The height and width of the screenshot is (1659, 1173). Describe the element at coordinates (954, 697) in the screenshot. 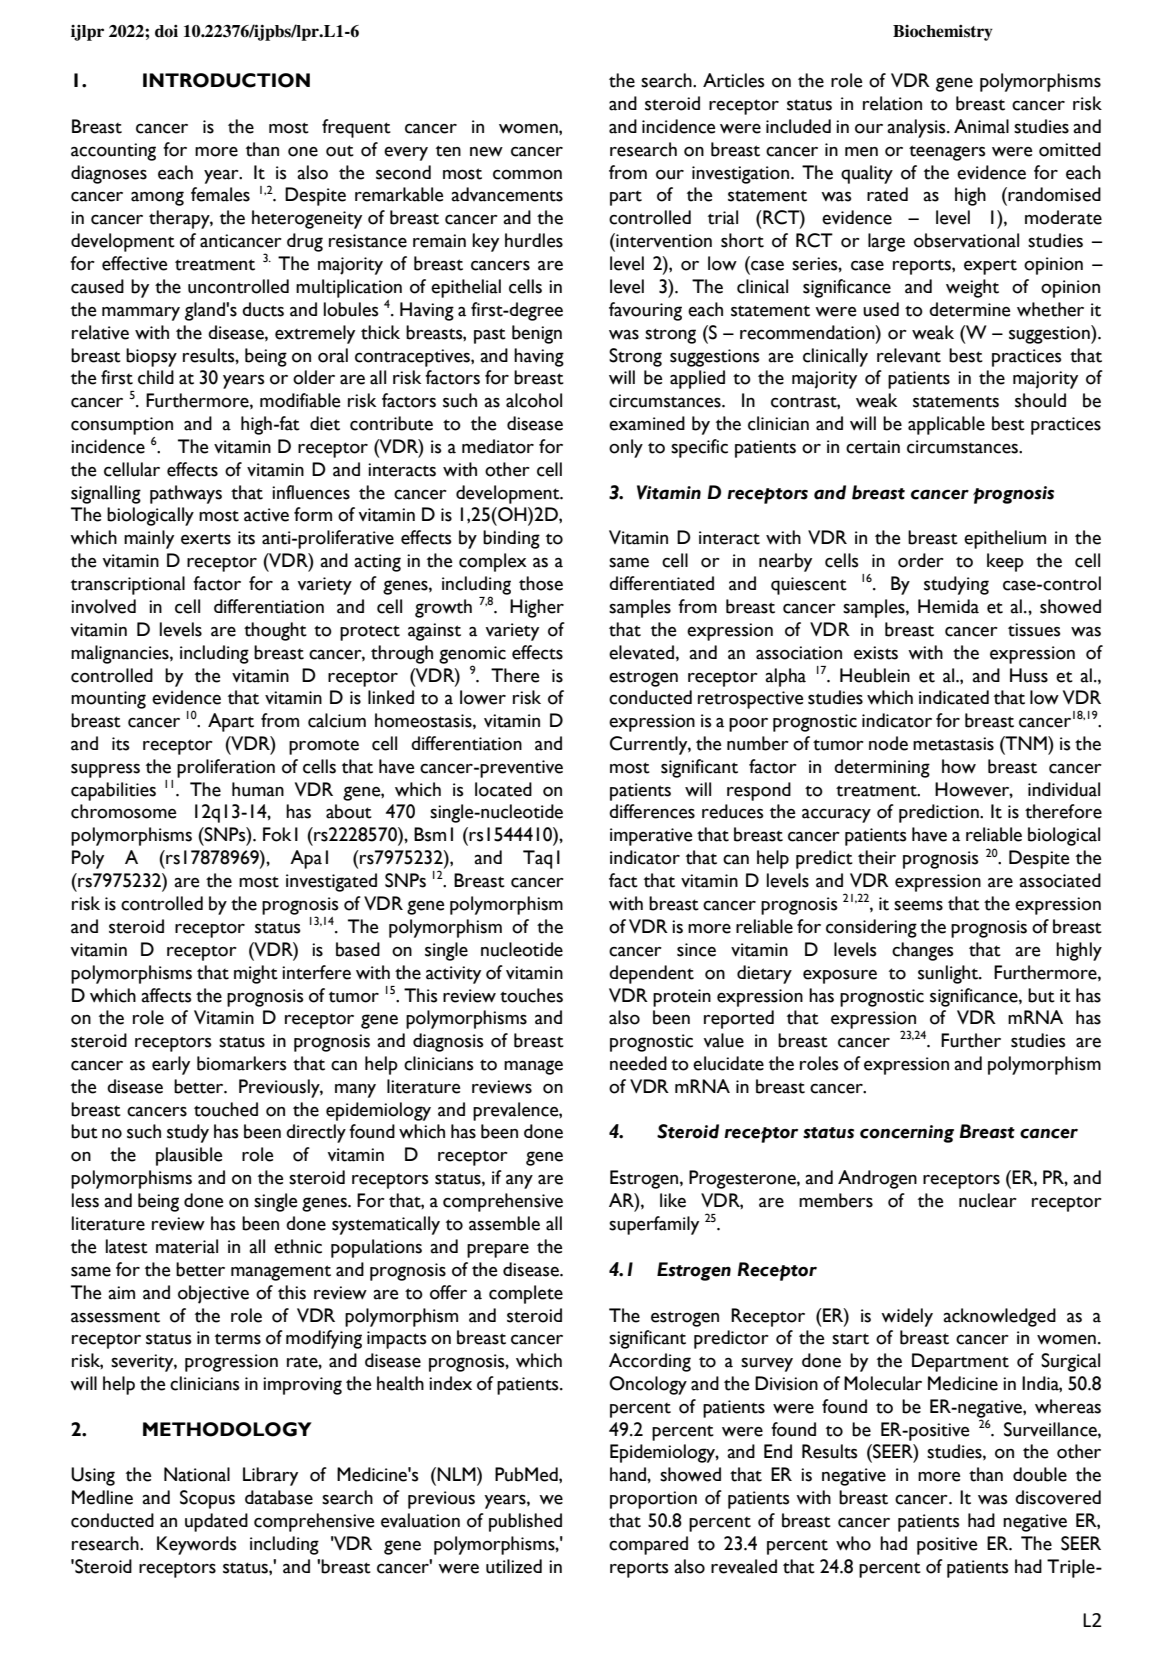

I see `indicated` at that location.
